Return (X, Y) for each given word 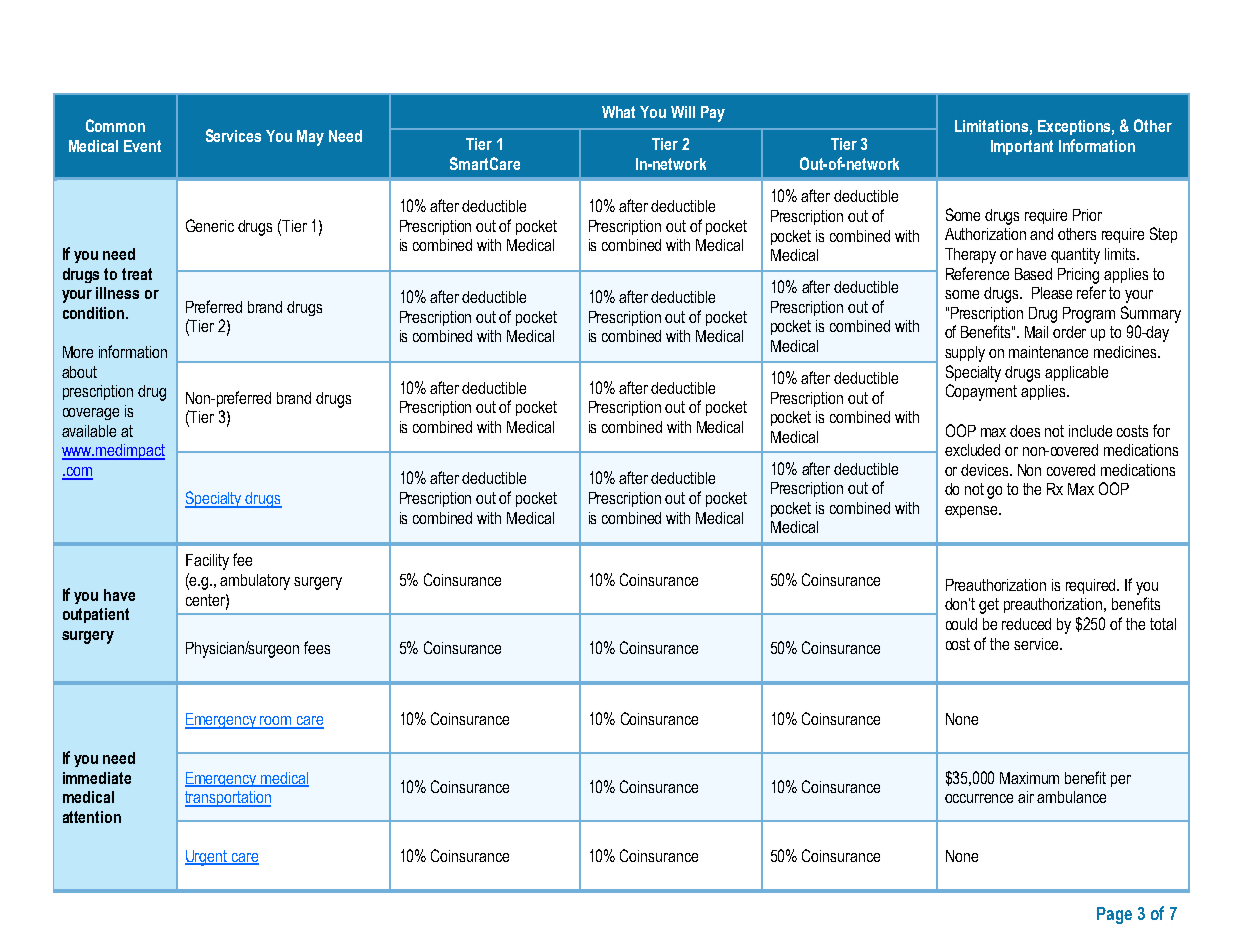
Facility (207, 562)
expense (972, 512)
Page (1114, 915)
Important (1022, 147)
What (618, 112)
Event (142, 146)
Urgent (207, 858)
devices (986, 470)
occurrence (979, 798)
